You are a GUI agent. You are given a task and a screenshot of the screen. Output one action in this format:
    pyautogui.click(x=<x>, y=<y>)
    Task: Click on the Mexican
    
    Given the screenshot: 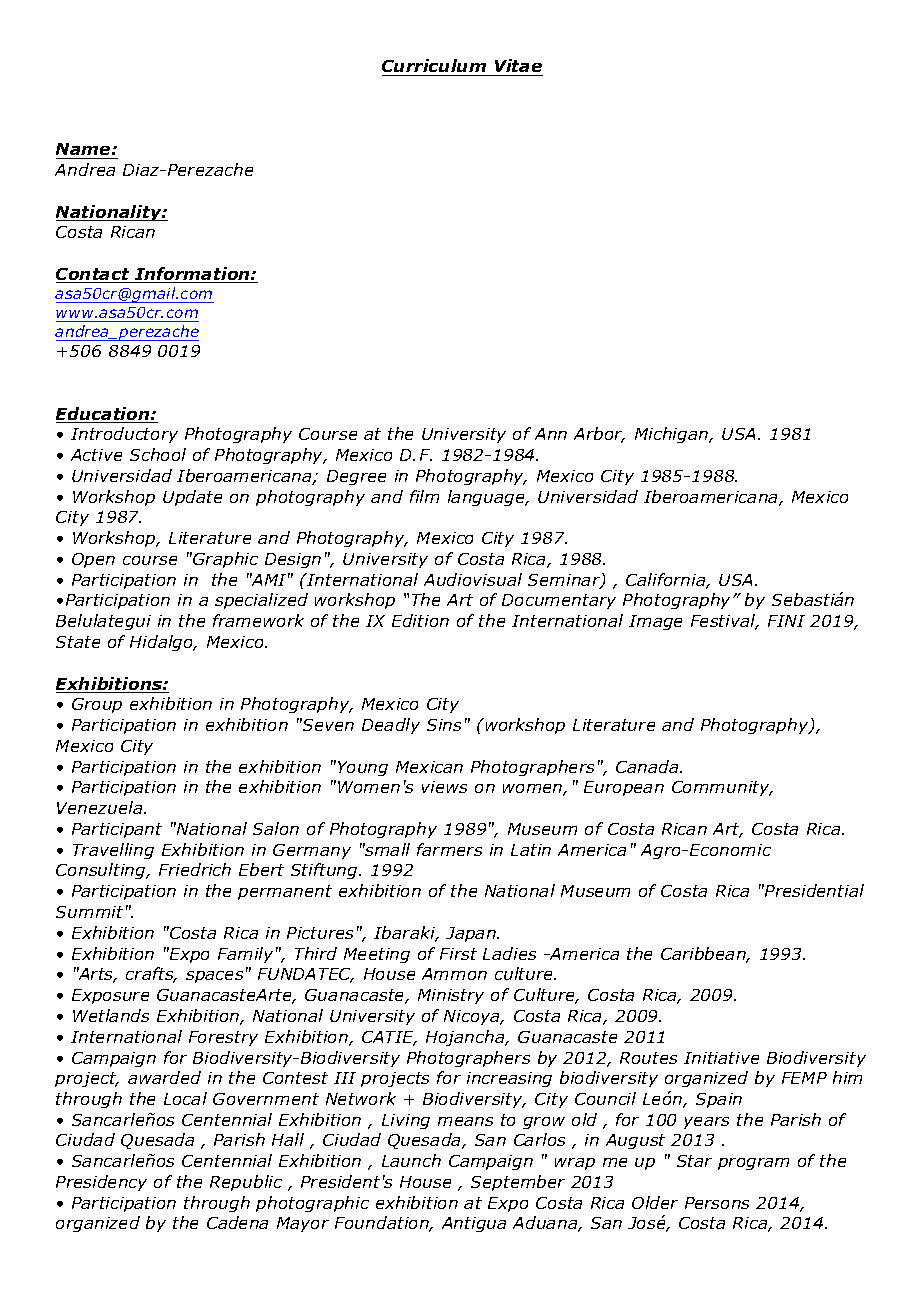 What is the action you would take?
    pyautogui.click(x=429, y=767)
